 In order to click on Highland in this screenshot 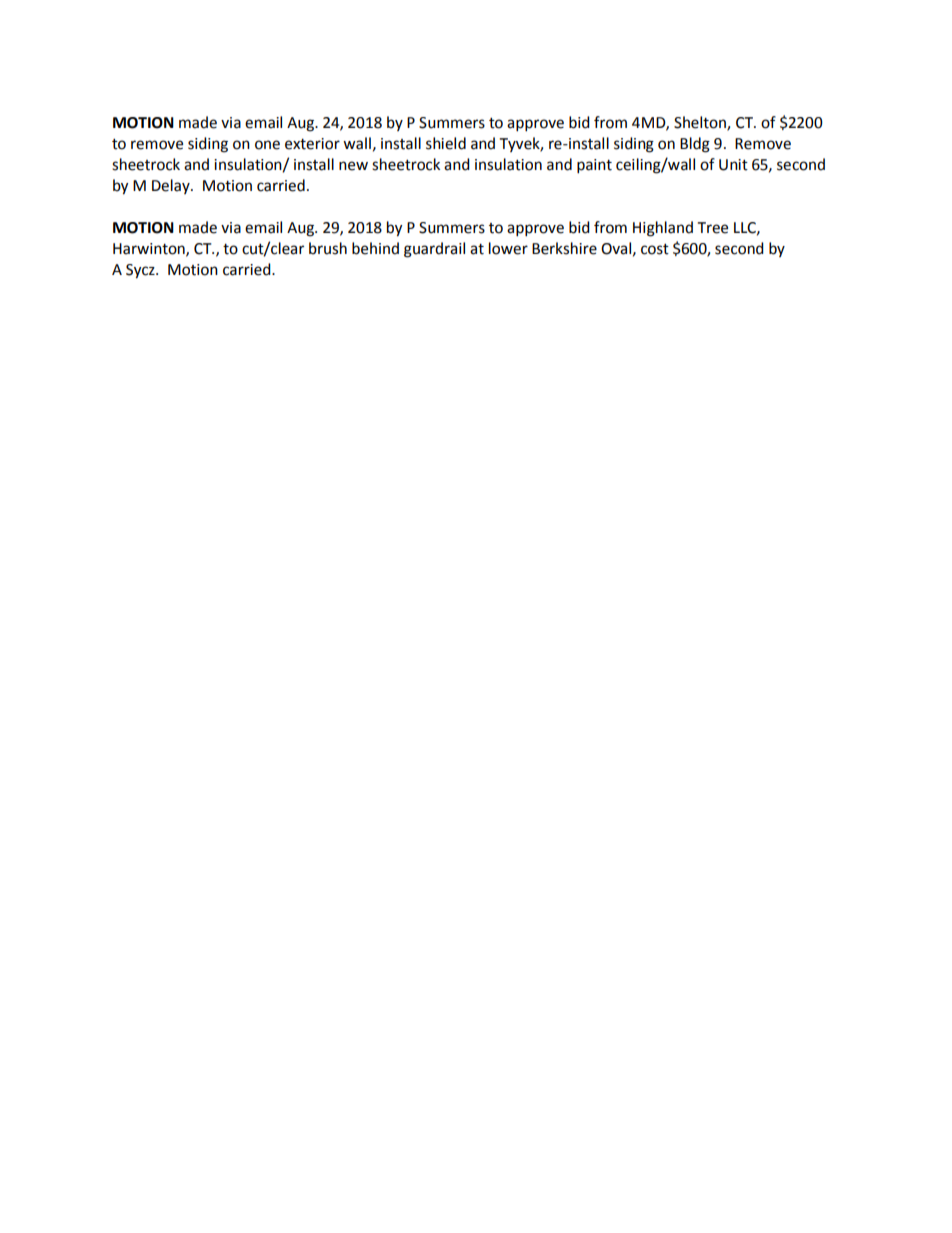, I will do `click(663, 229)`.
